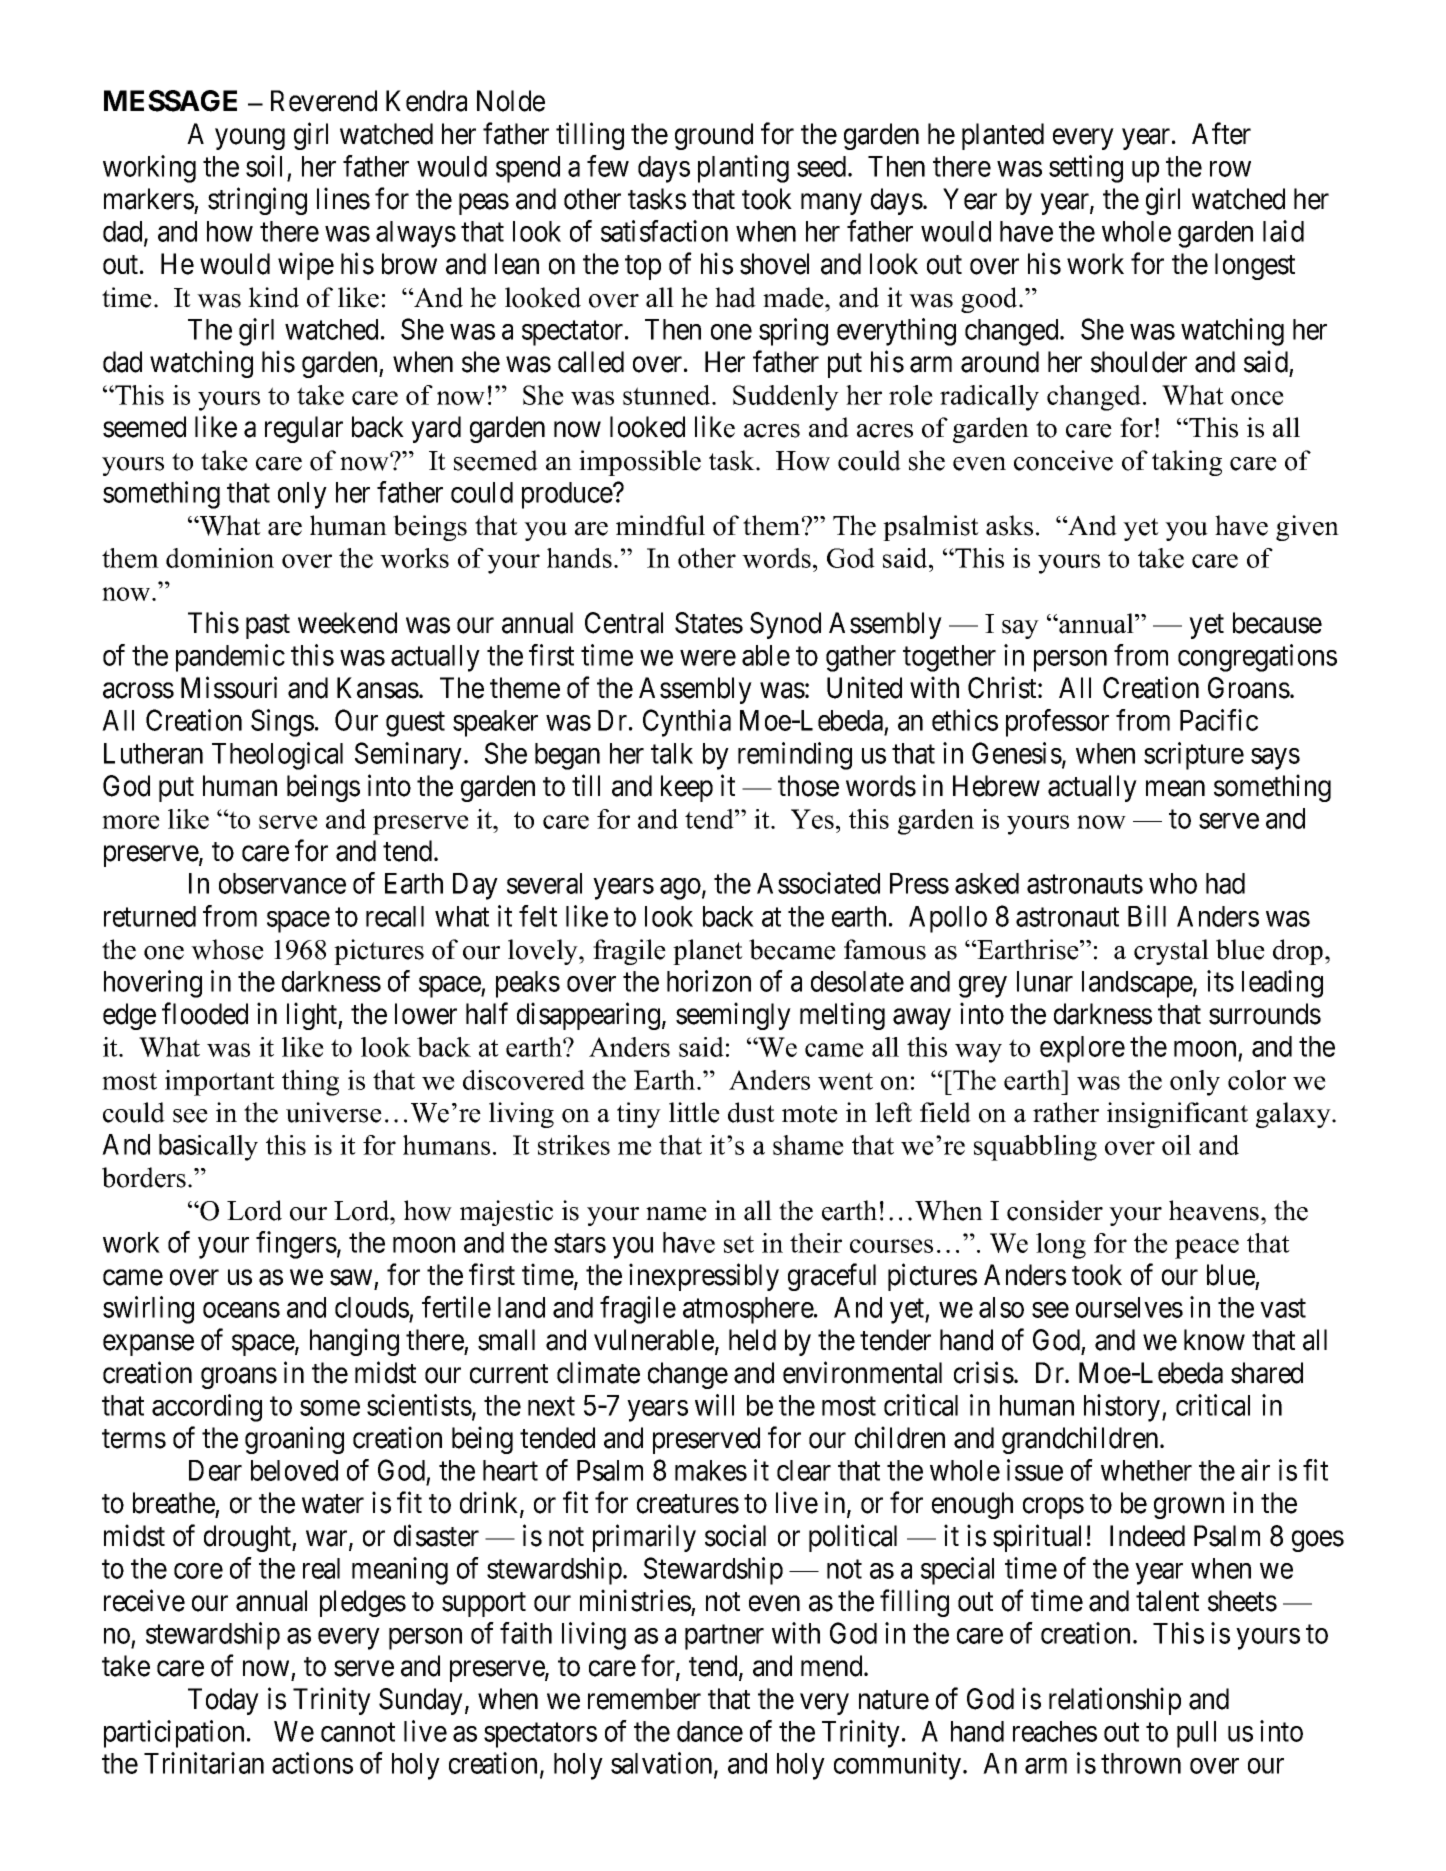 The image size is (1446, 1871). I want to click on fingers, so click(296, 1245).
